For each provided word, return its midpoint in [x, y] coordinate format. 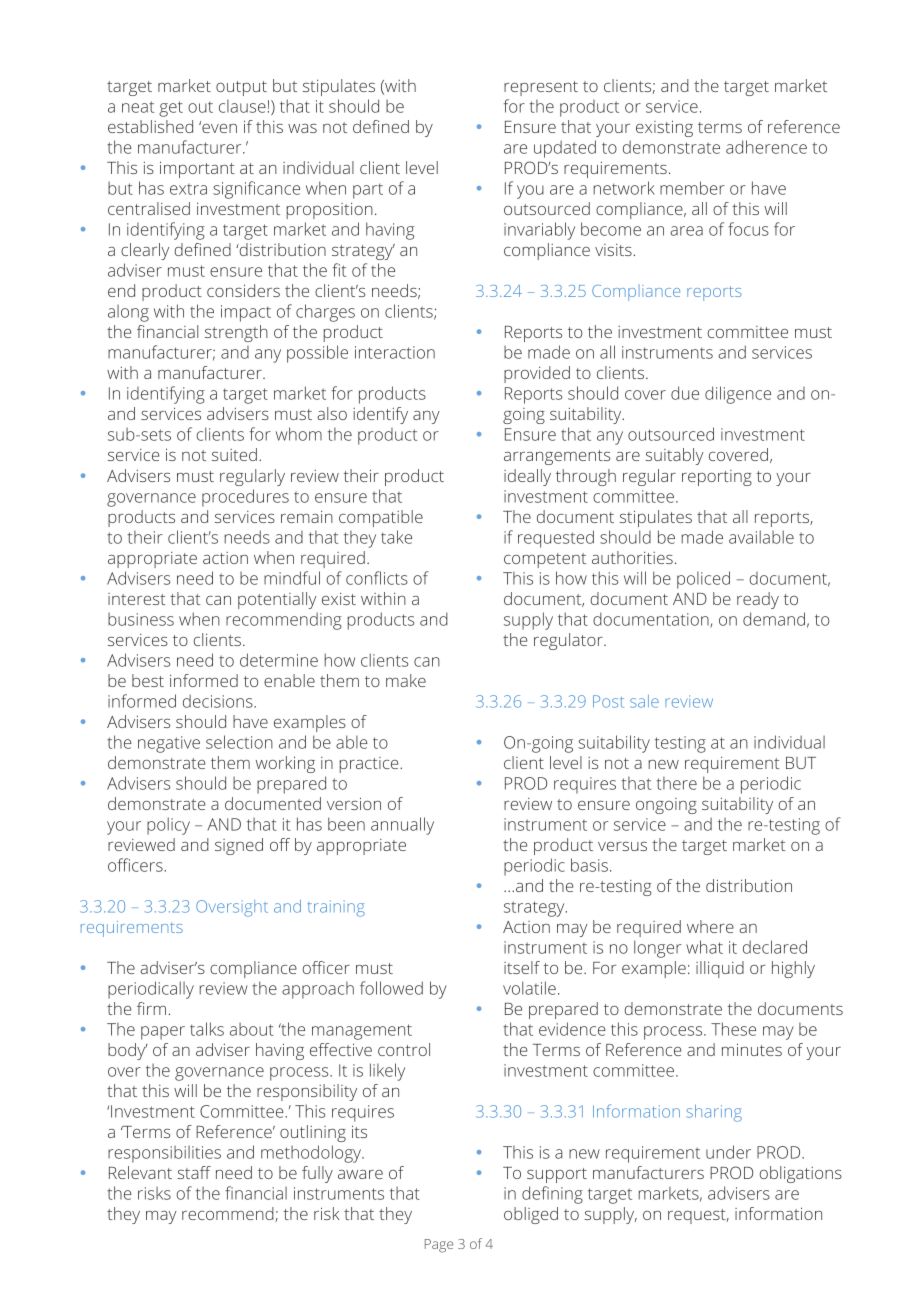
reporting [717, 478]
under [728, 1152]
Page [439, 1246]
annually [402, 826]
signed [239, 846]
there [677, 783]
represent [541, 88]
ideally [527, 477]
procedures [245, 498]
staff [194, 1172]
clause [242, 106]
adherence [766, 147]
